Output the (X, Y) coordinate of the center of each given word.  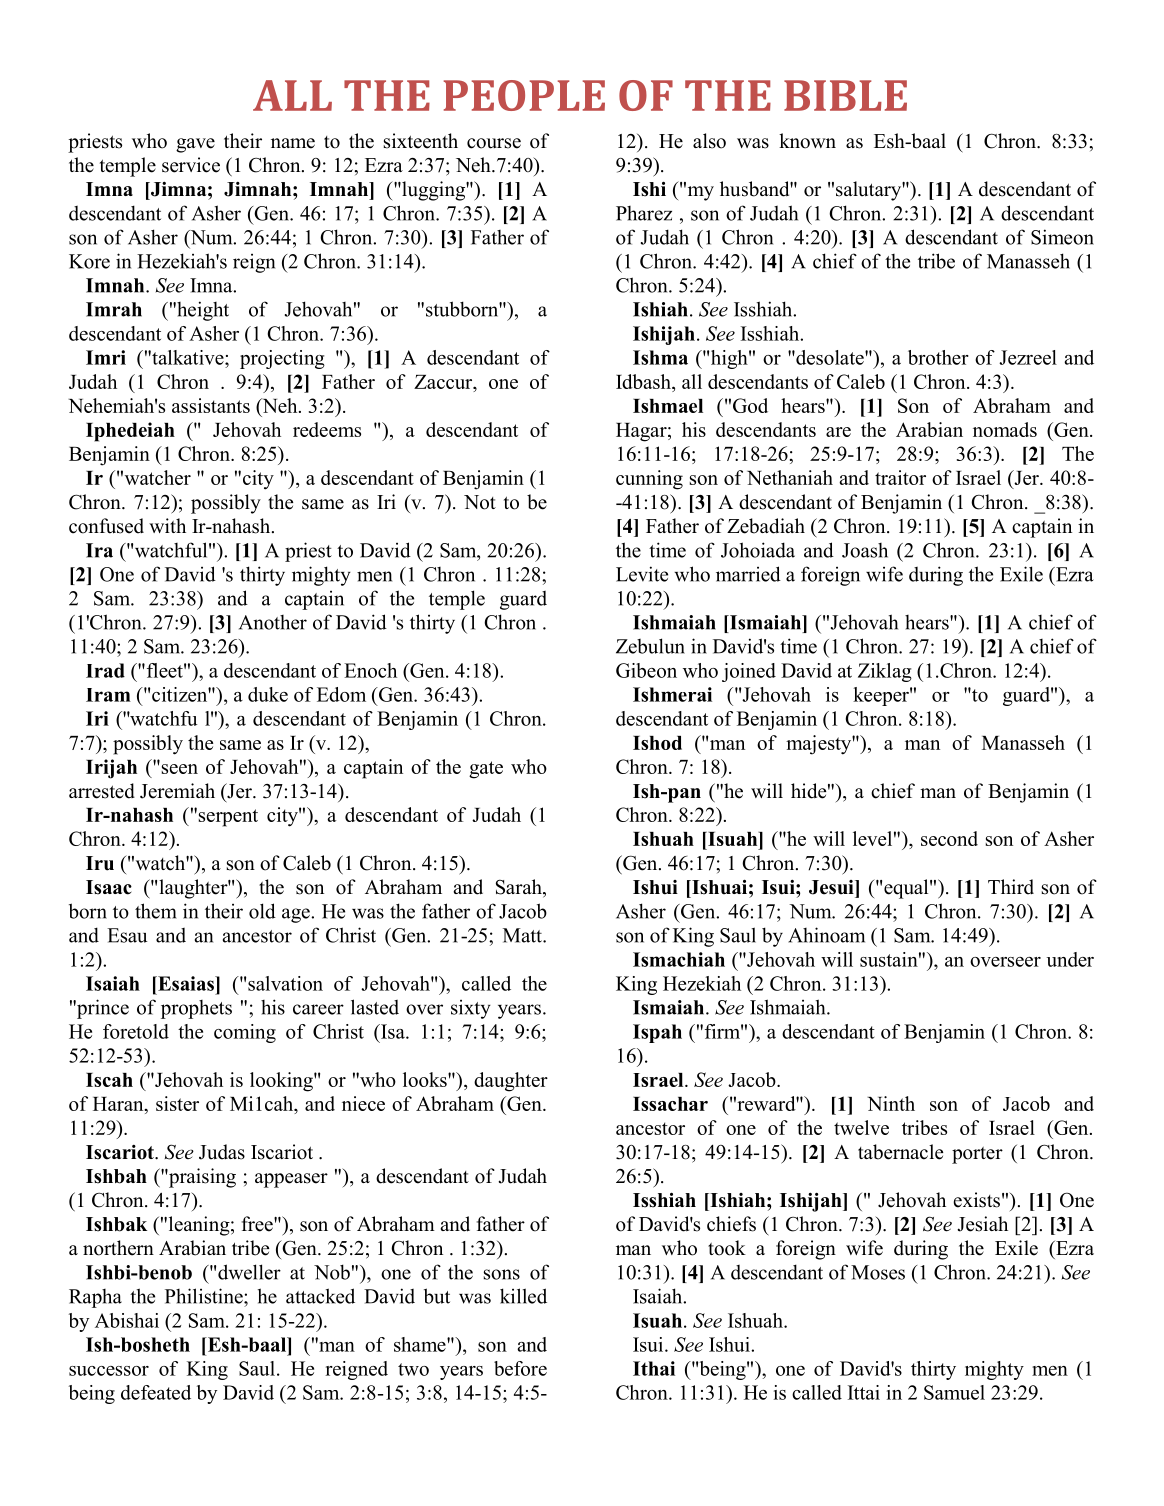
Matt (523, 935)
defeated (156, 1392)
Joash (865, 550)
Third (1011, 887)
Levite (642, 574)
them (156, 911)
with (167, 525)
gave (195, 145)
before (520, 1368)
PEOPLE (524, 95)
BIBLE (845, 95)
